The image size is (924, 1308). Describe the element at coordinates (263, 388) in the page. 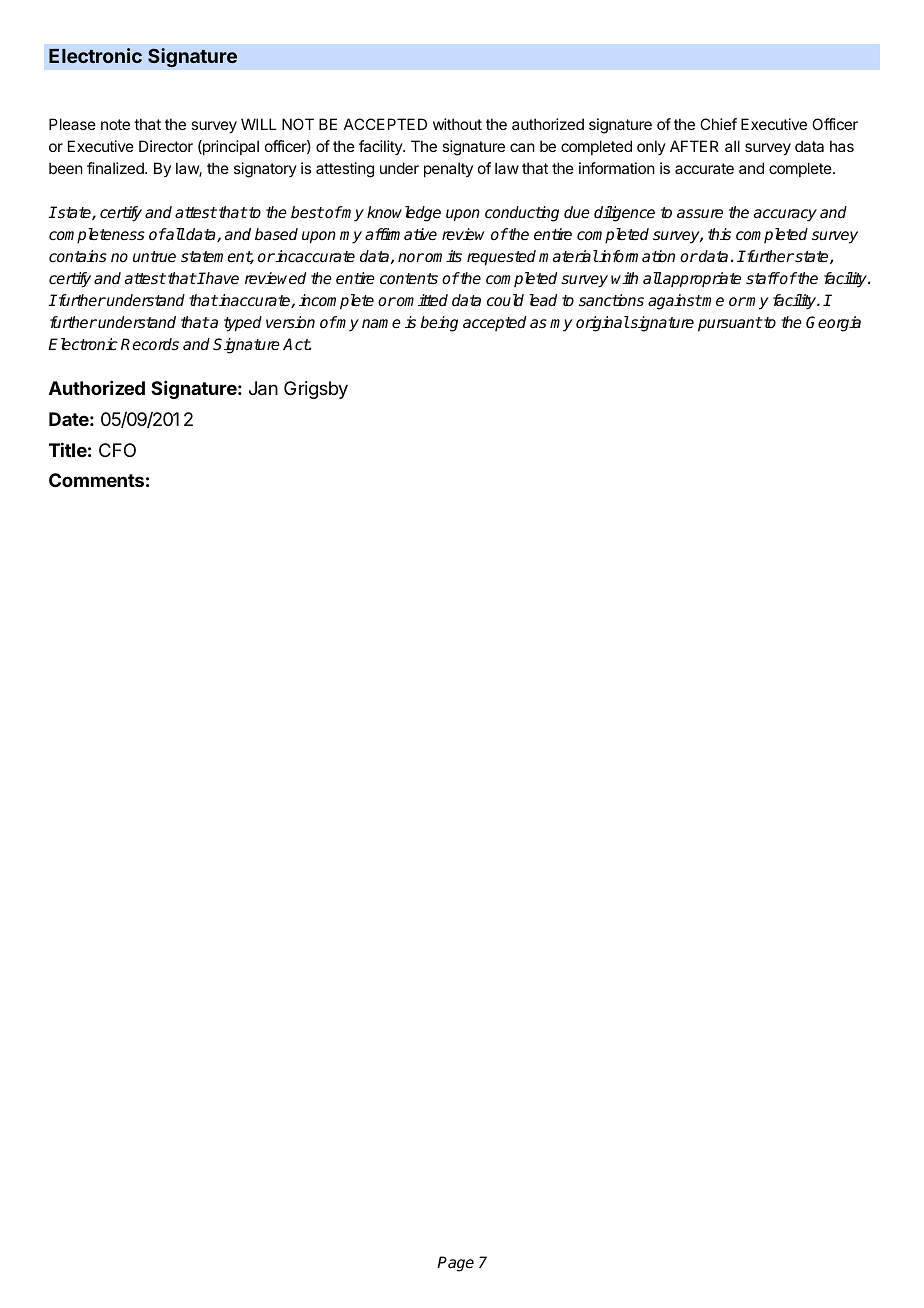

I see `Jan` at that location.
